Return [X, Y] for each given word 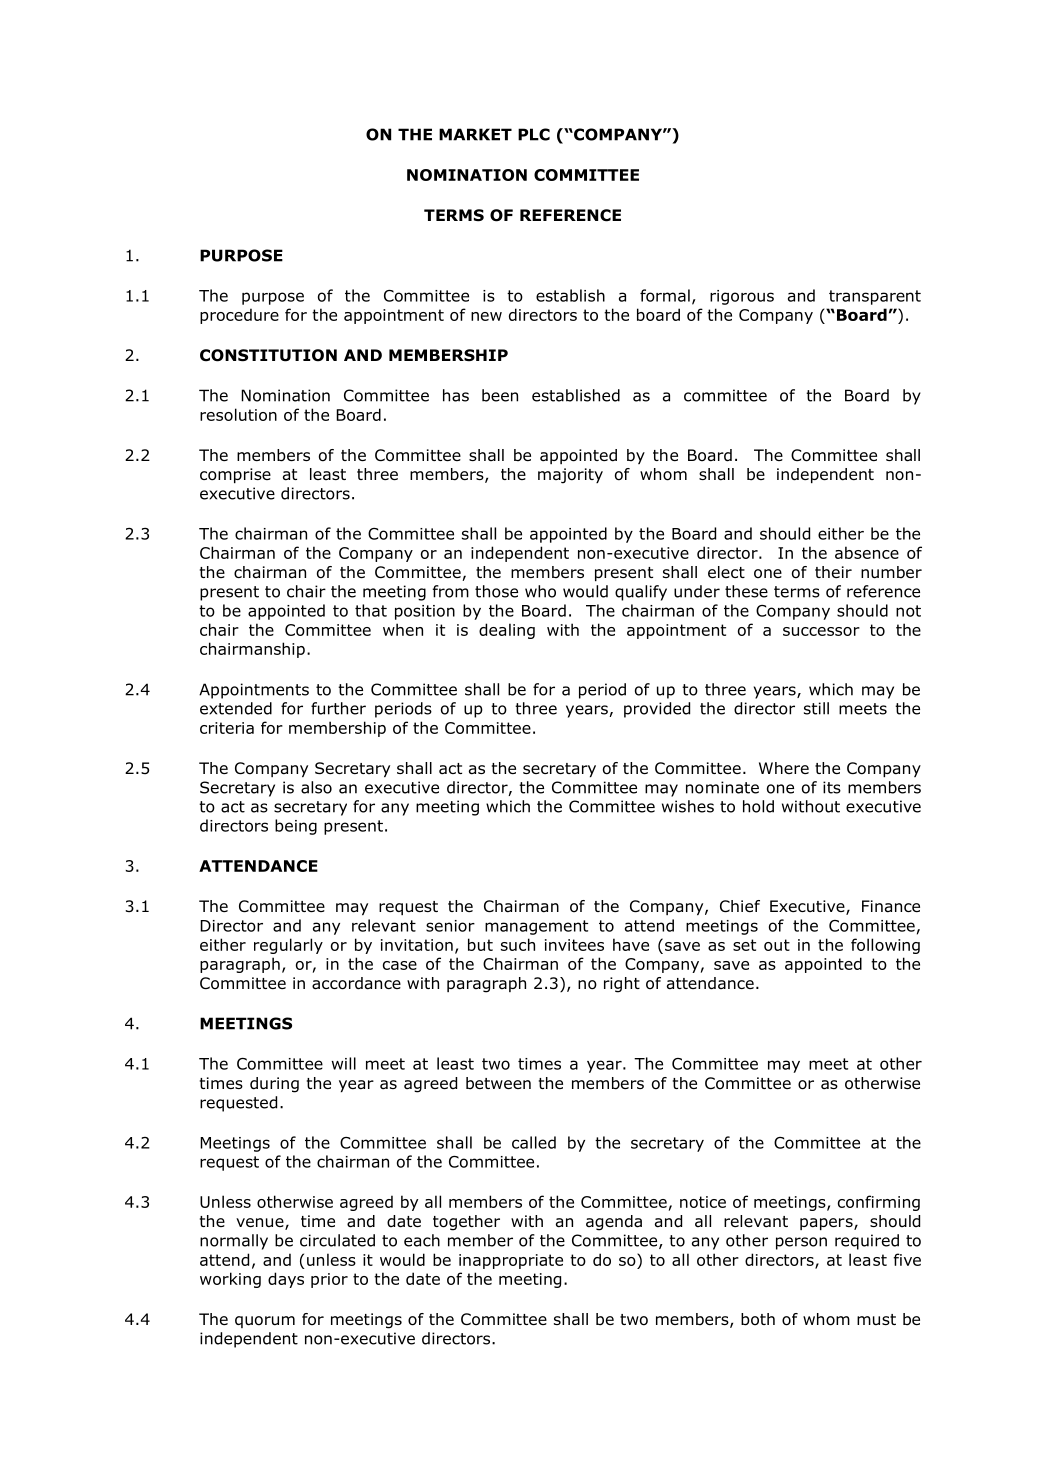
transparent [875, 297]
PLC [534, 134]
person [801, 1243]
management [536, 927]
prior [329, 1280]
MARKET [475, 134]
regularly [288, 946]
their [833, 572]
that [371, 610]
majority [570, 476]
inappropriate [511, 1261]
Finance [891, 906]
